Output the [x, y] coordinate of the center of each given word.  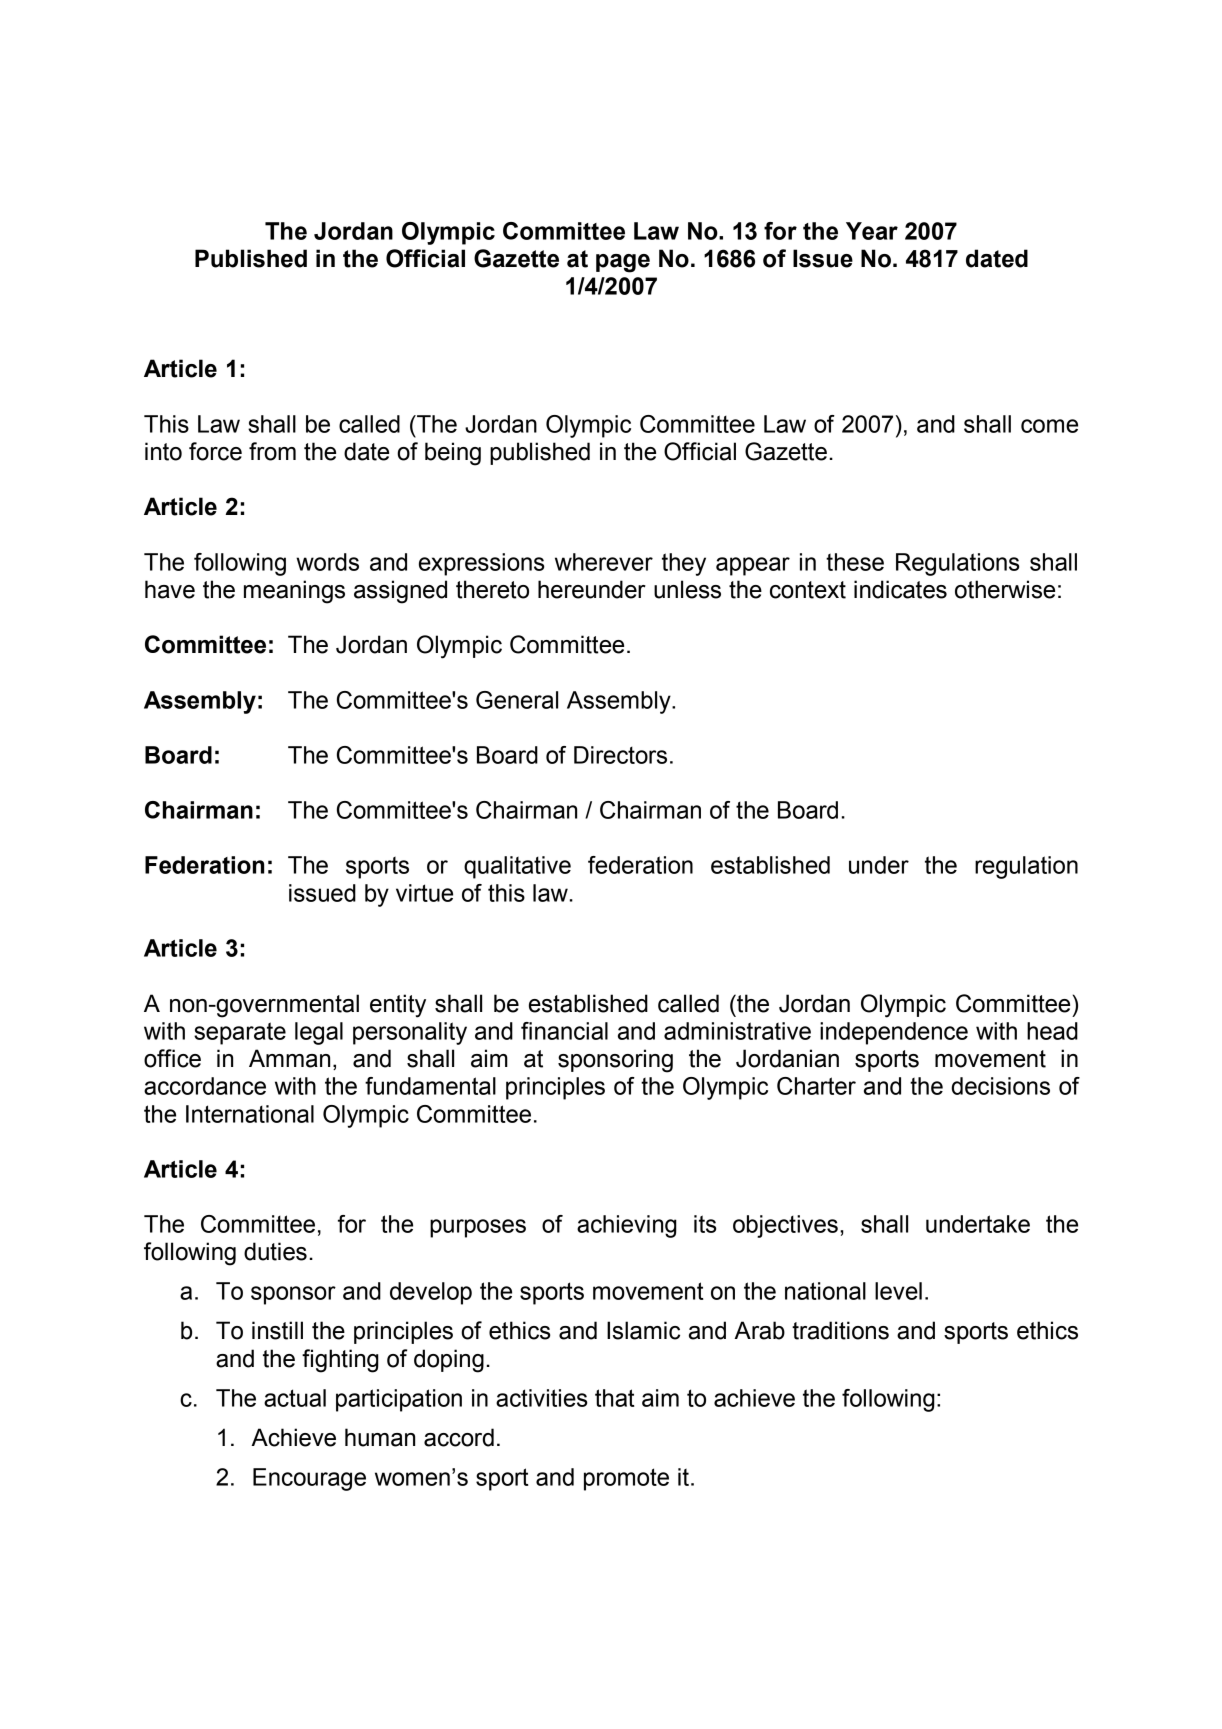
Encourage [309, 1479]
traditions [840, 1330]
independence [894, 1033]
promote [626, 1479]
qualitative [517, 867]
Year [872, 231]
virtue [424, 893]
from [272, 451]
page [623, 263]
